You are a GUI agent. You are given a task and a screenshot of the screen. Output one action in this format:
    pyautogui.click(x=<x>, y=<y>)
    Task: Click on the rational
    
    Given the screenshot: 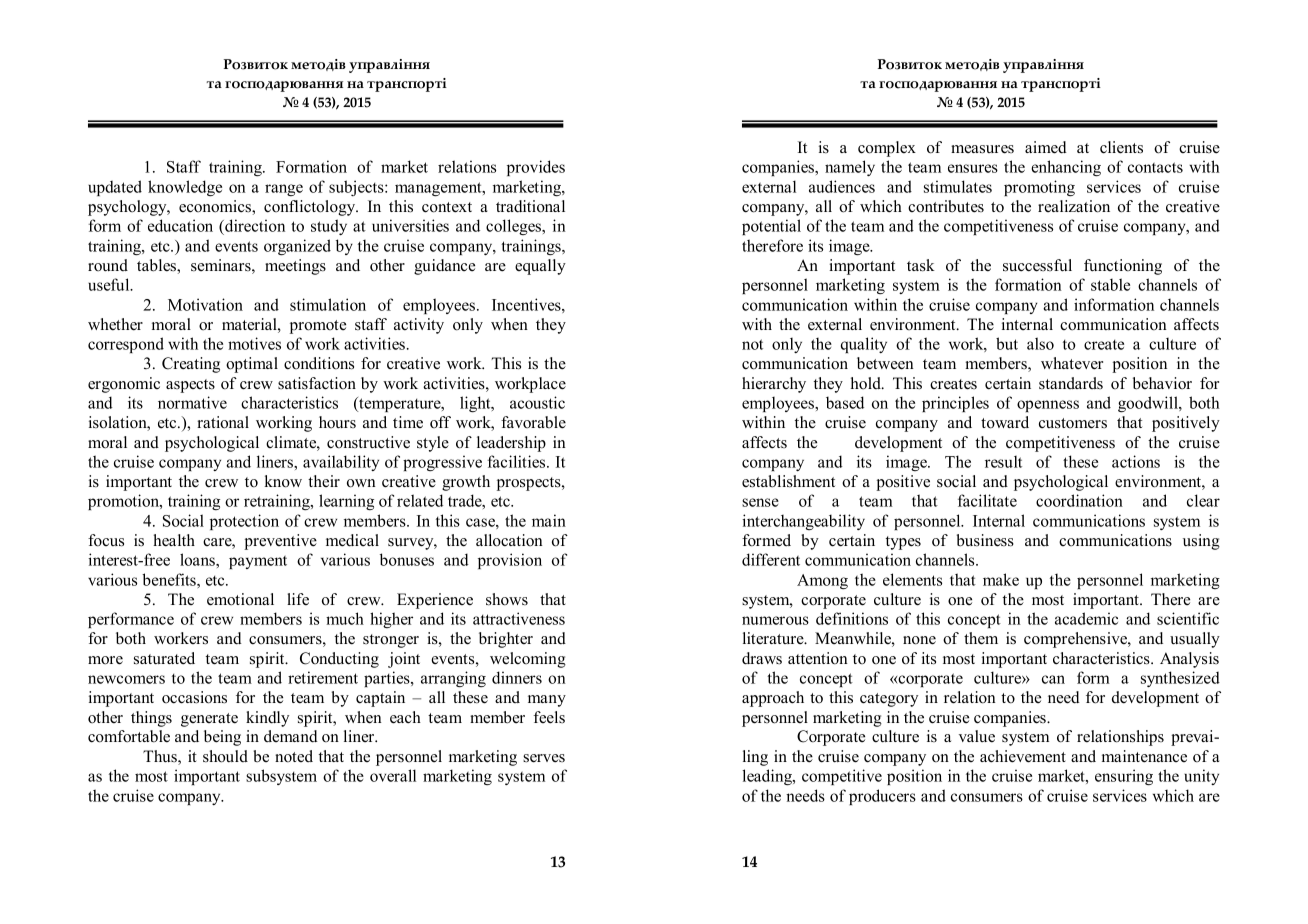 What is the action you would take?
    pyautogui.click(x=223, y=422)
